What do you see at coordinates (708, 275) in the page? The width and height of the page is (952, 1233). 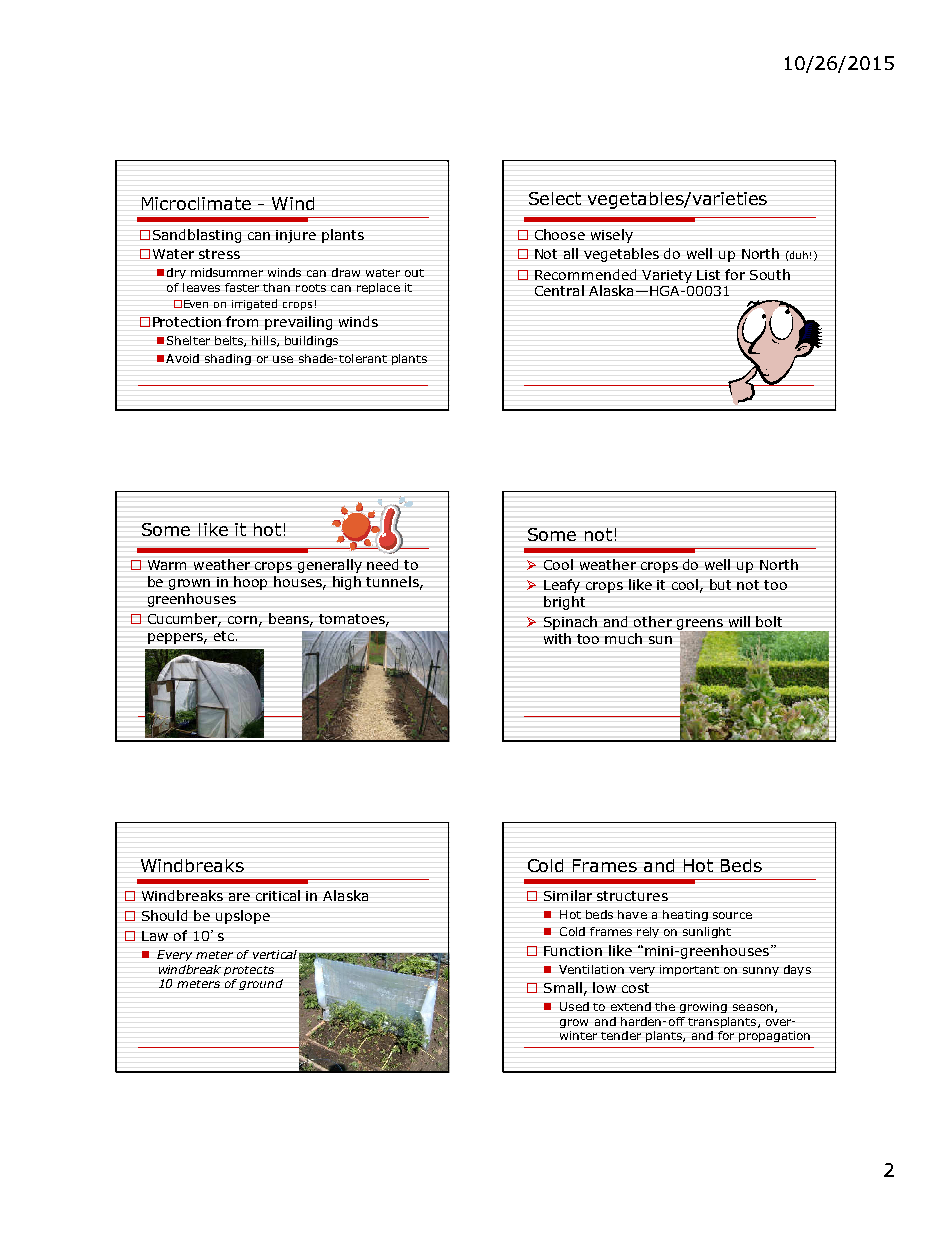 I see `List` at bounding box center [708, 275].
